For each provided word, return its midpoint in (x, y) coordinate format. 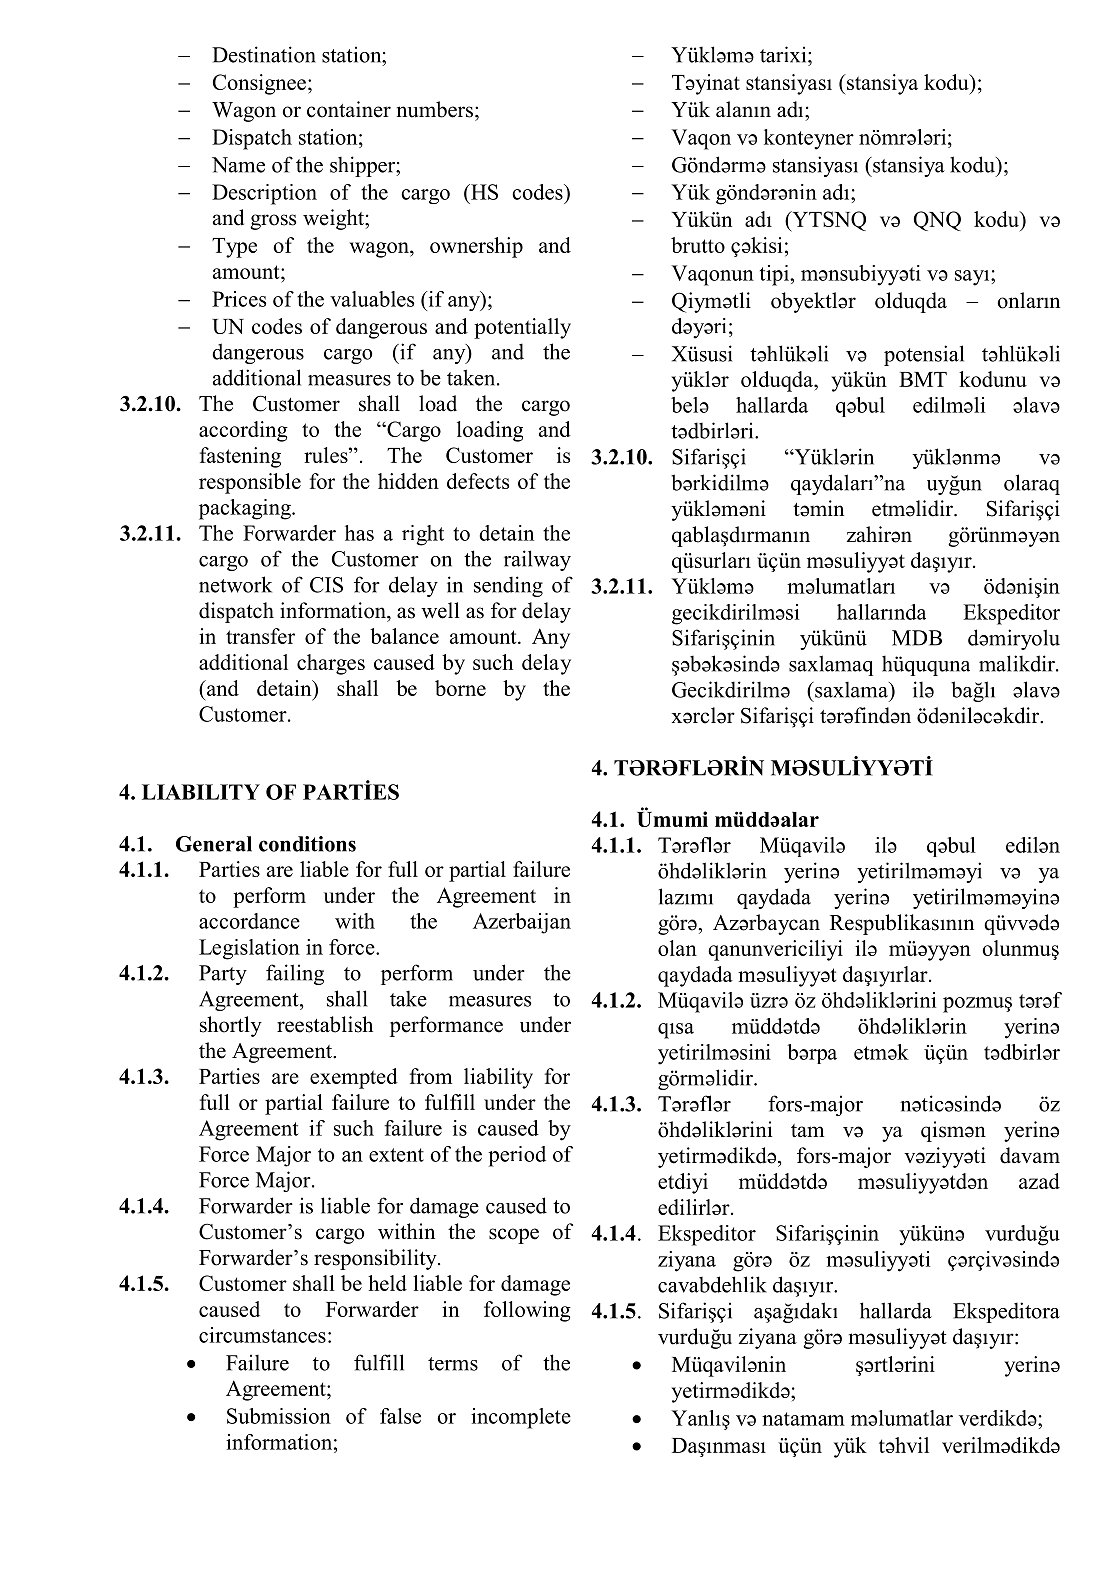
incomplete (521, 1418)
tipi (775, 275)
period (517, 1156)
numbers (436, 109)
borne (460, 688)
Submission (279, 1416)
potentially (522, 328)
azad (1039, 1181)
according (243, 431)
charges (331, 664)
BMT (923, 379)
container (349, 109)
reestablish (325, 1024)
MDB (917, 638)
